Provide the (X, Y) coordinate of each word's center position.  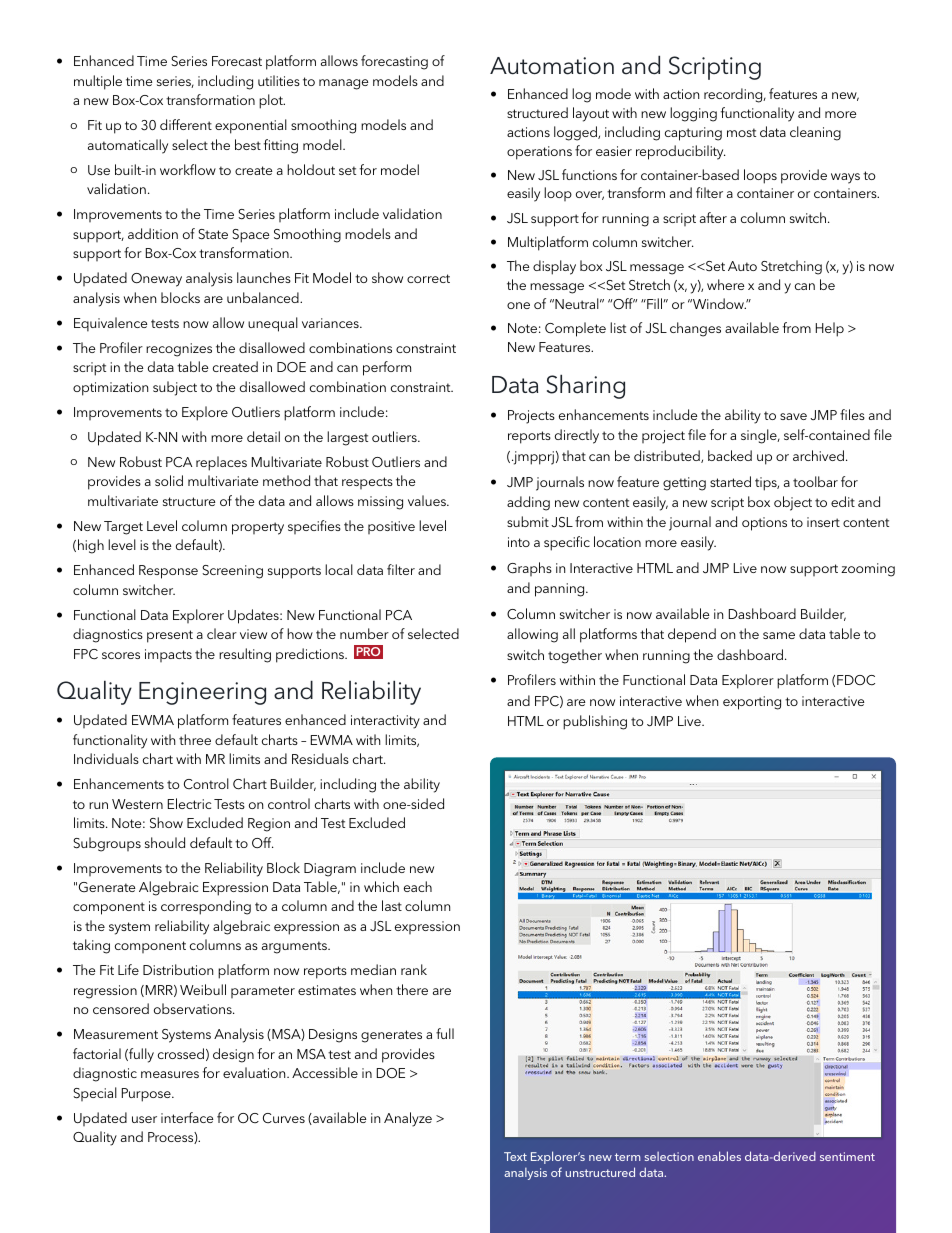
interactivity (385, 722)
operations (539, 153)
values (428, 500)
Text (515, 1156)
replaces (221, 463)
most (741, 132)
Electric (189, 803)
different (186, 124)
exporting (752, 703)
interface (187, 1117)
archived (818, 455)
